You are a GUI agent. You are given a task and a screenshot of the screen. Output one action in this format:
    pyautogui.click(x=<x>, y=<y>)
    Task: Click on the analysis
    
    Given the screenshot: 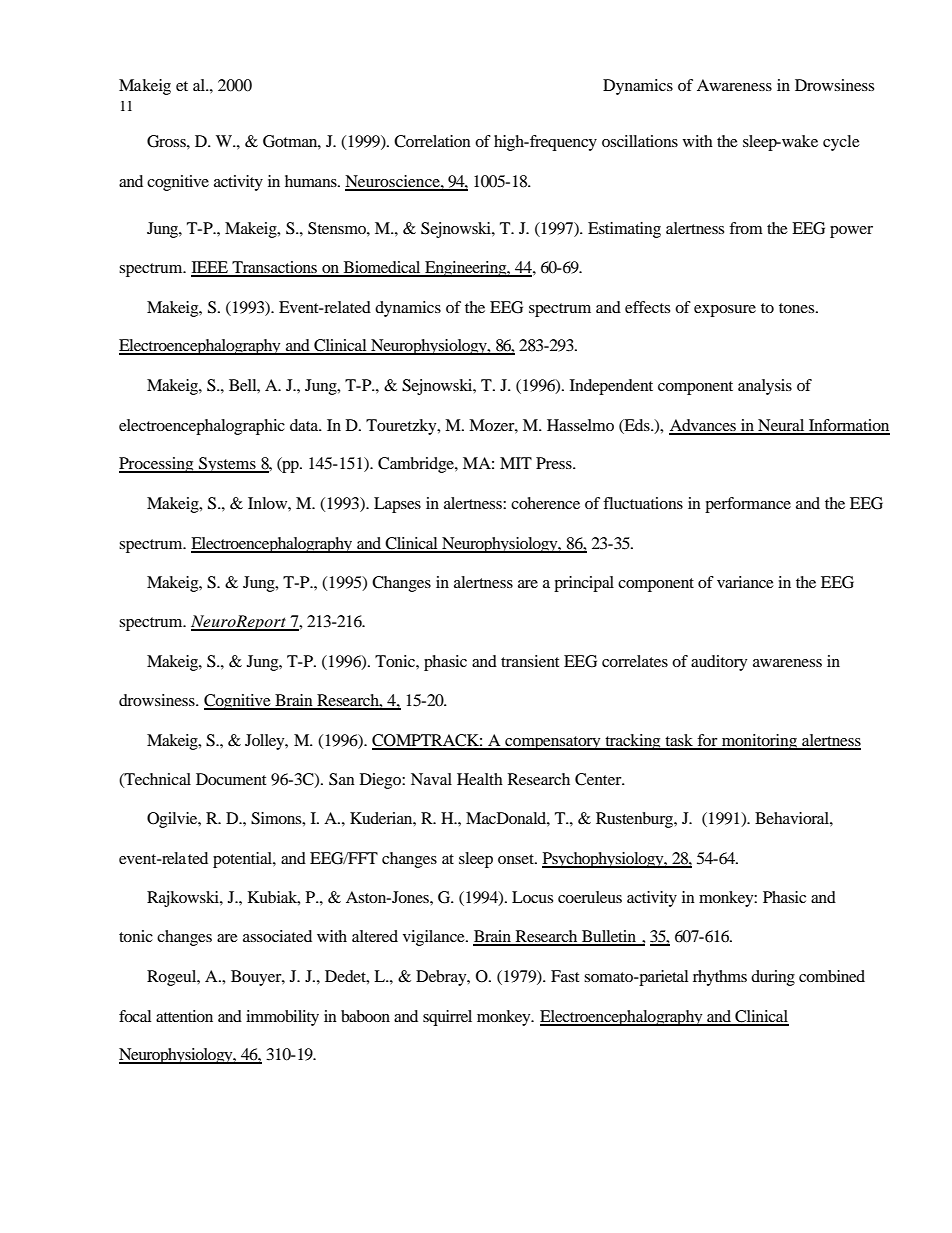 What is the action you would take?
    pyautogui.click(x=765, y=387)
